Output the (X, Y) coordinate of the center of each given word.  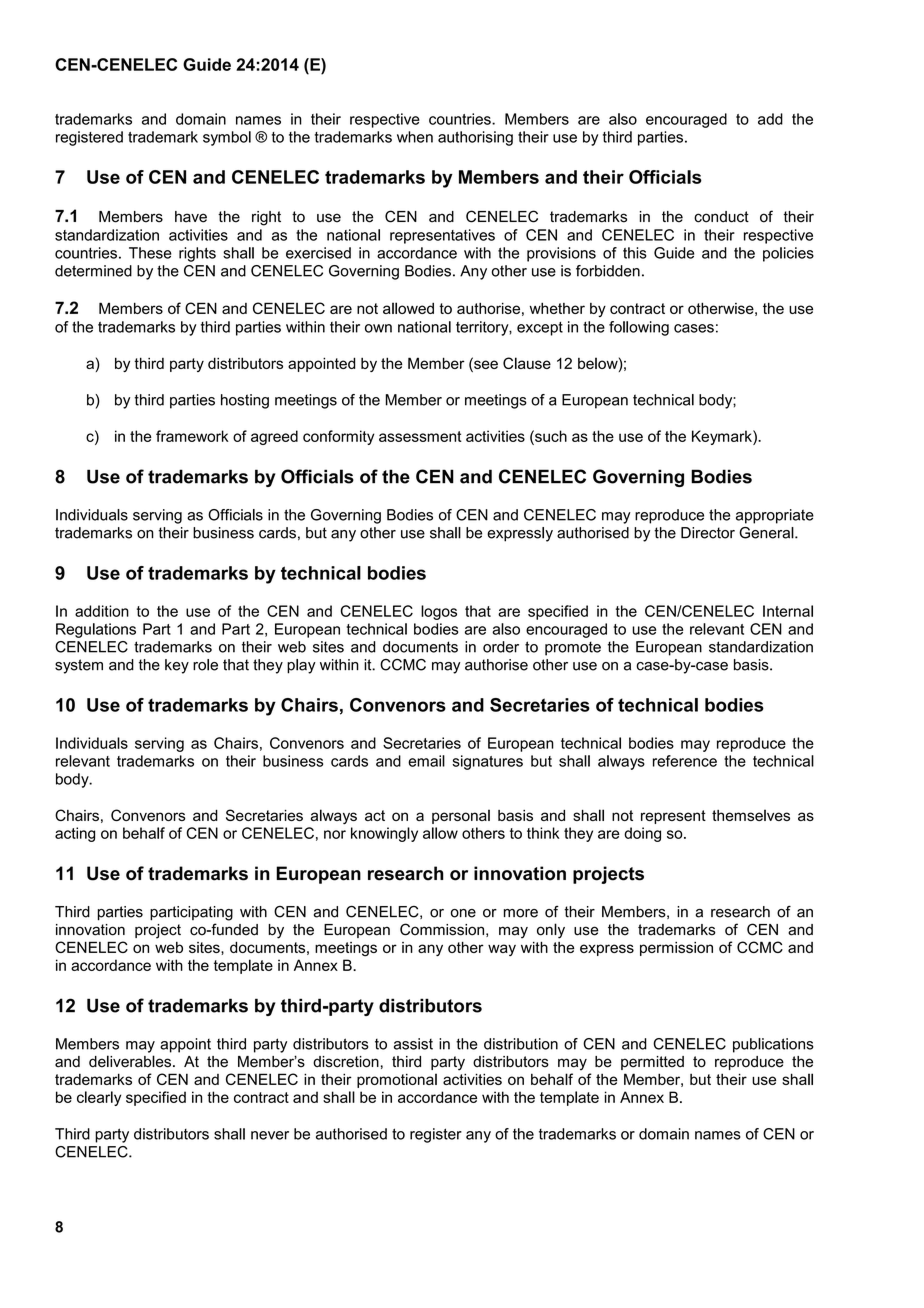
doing (642, 834)
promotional (397, 1080)
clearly (99, 1098)
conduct (721, 217)
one (463, 913)
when (415, 137)
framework (192, 436)
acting (75, 834)
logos (439, 612)
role (205, 665)
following (639, 328)
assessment (420, 436)
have (191, 217)
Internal (788, 611)
